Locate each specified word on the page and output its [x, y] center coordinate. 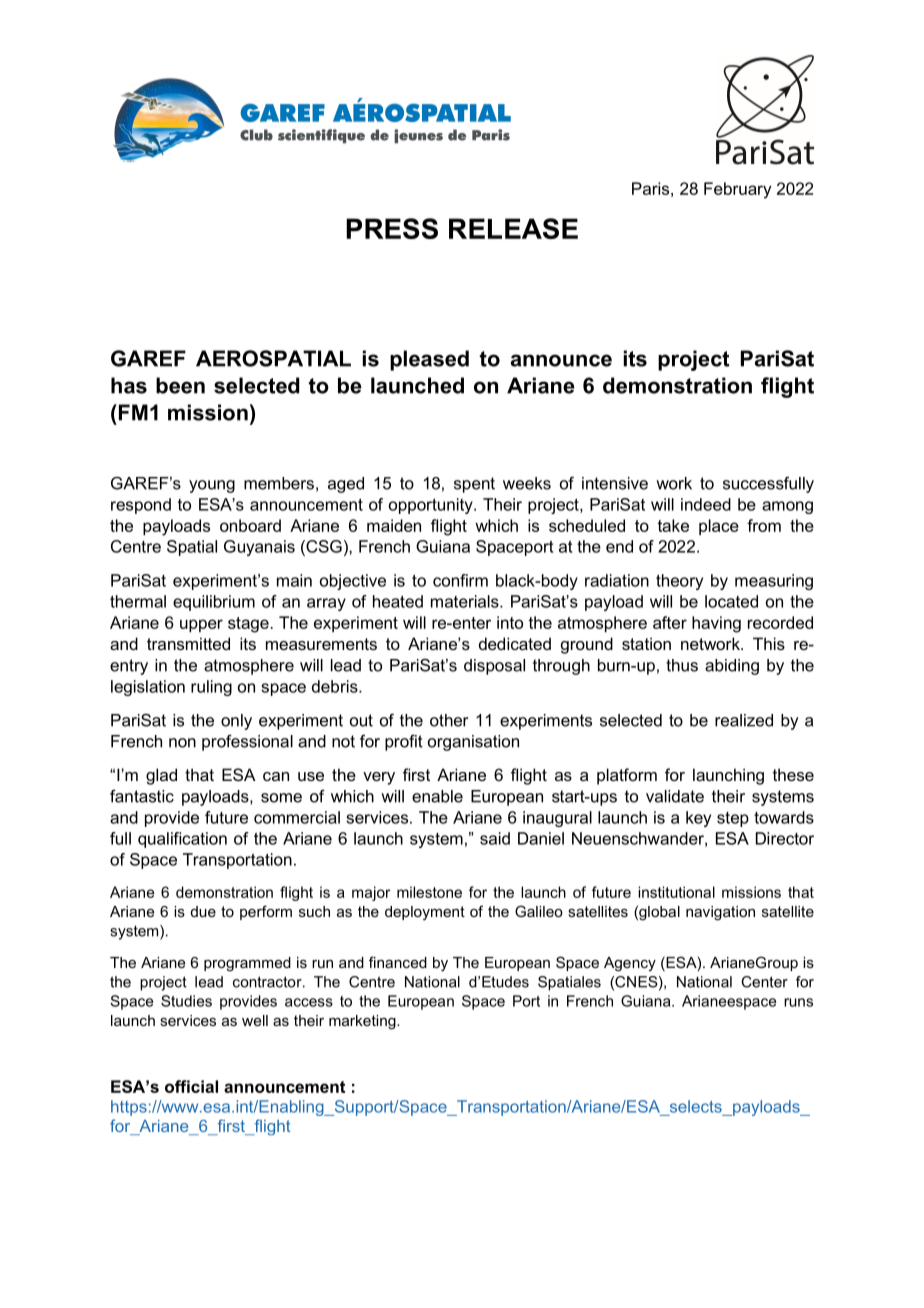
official [191, 1086]
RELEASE [513, 228]
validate [675, 796]
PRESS [392, 228]
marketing [363, 1022]
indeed [706, 504]
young [212, 486]
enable [437, 796]
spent [474, 485]
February [737, 190]
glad [161, 776]
